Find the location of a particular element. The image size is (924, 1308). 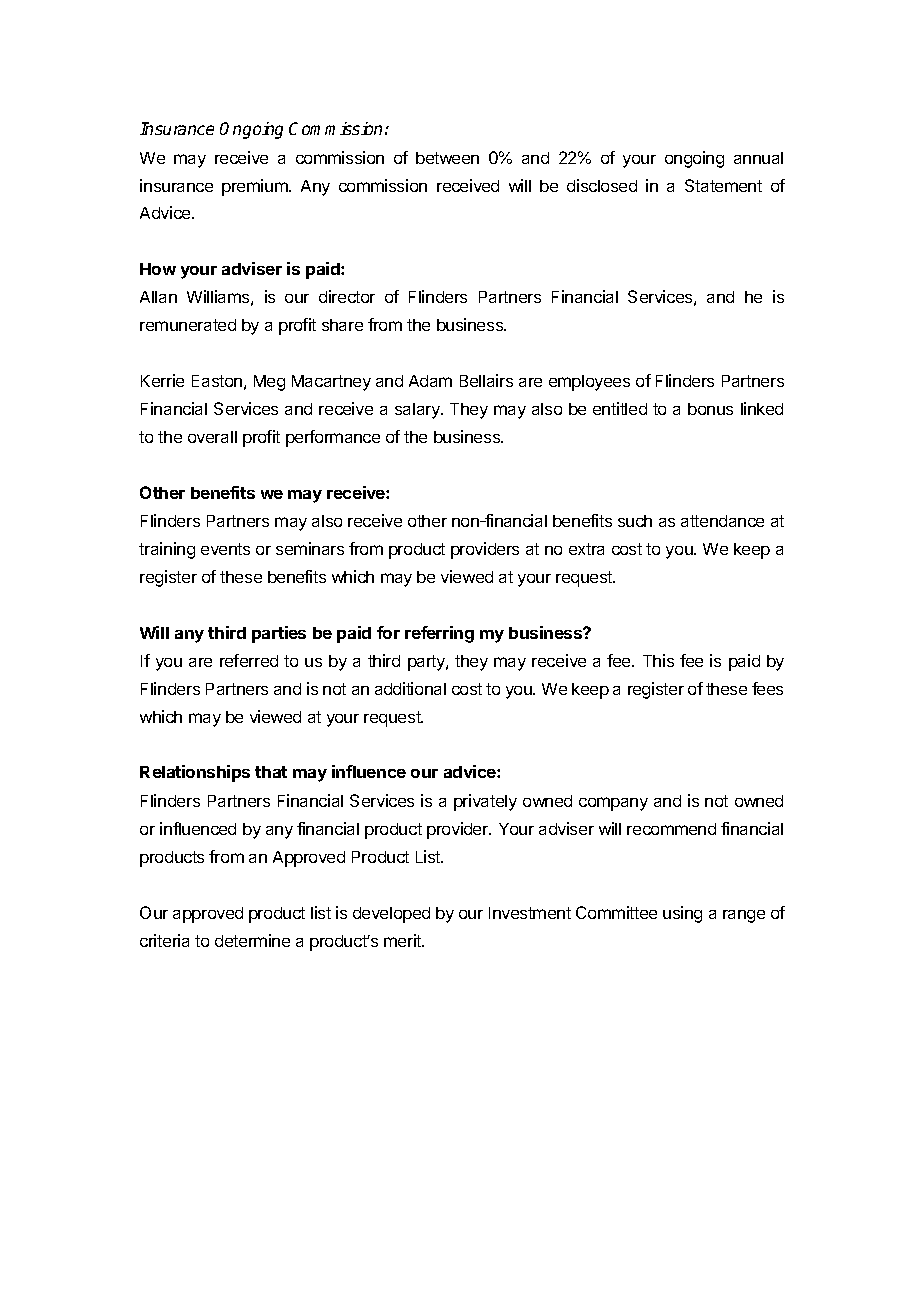

determine is located at coordinates (252, 940).
